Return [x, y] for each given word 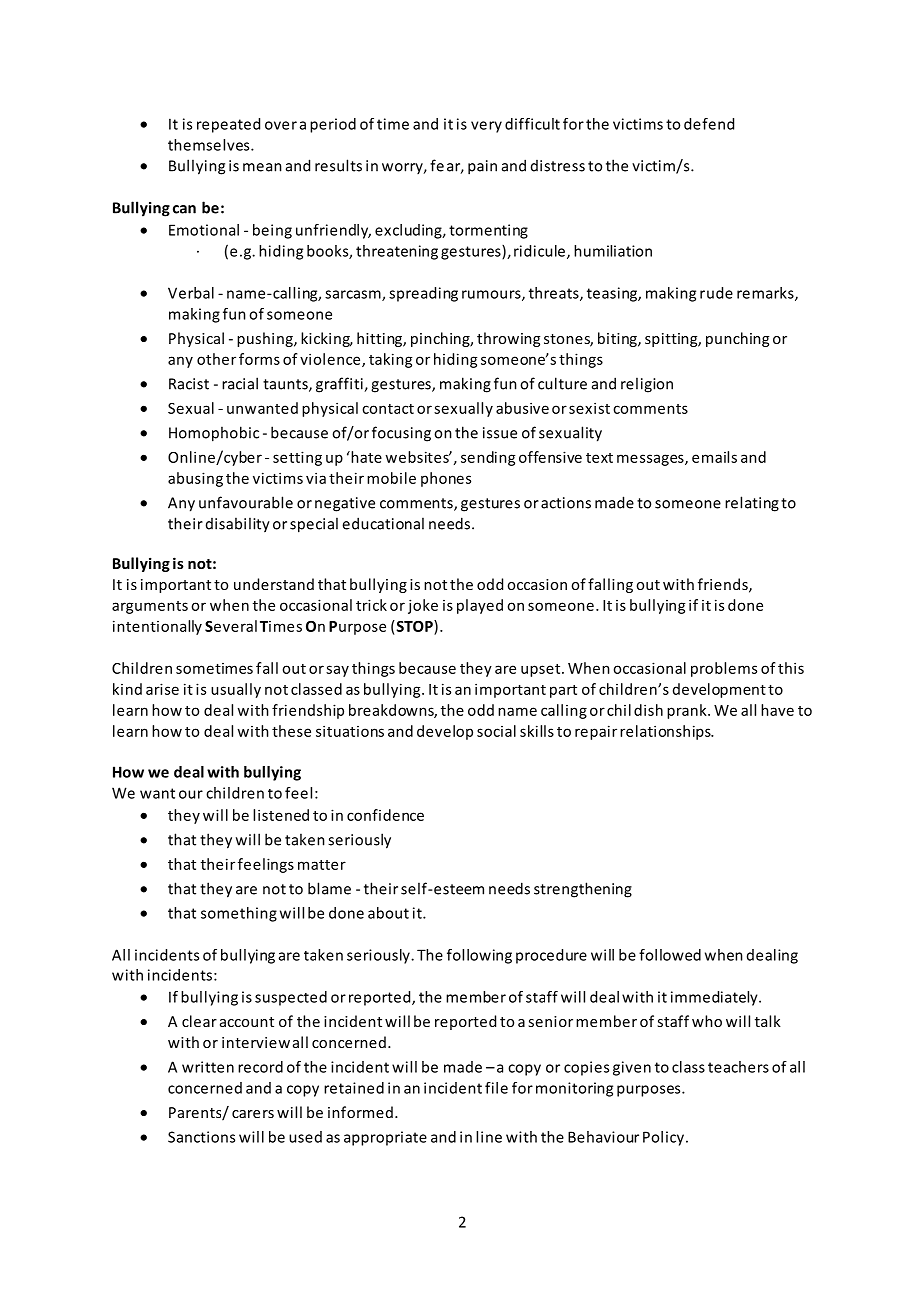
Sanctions [201, 1137]
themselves [210, 145]
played [480, 606]
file [496, 1088]
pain [482, 167]
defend [709, 124]
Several [231, 626]
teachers [738, 1067]
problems [724, 669]
